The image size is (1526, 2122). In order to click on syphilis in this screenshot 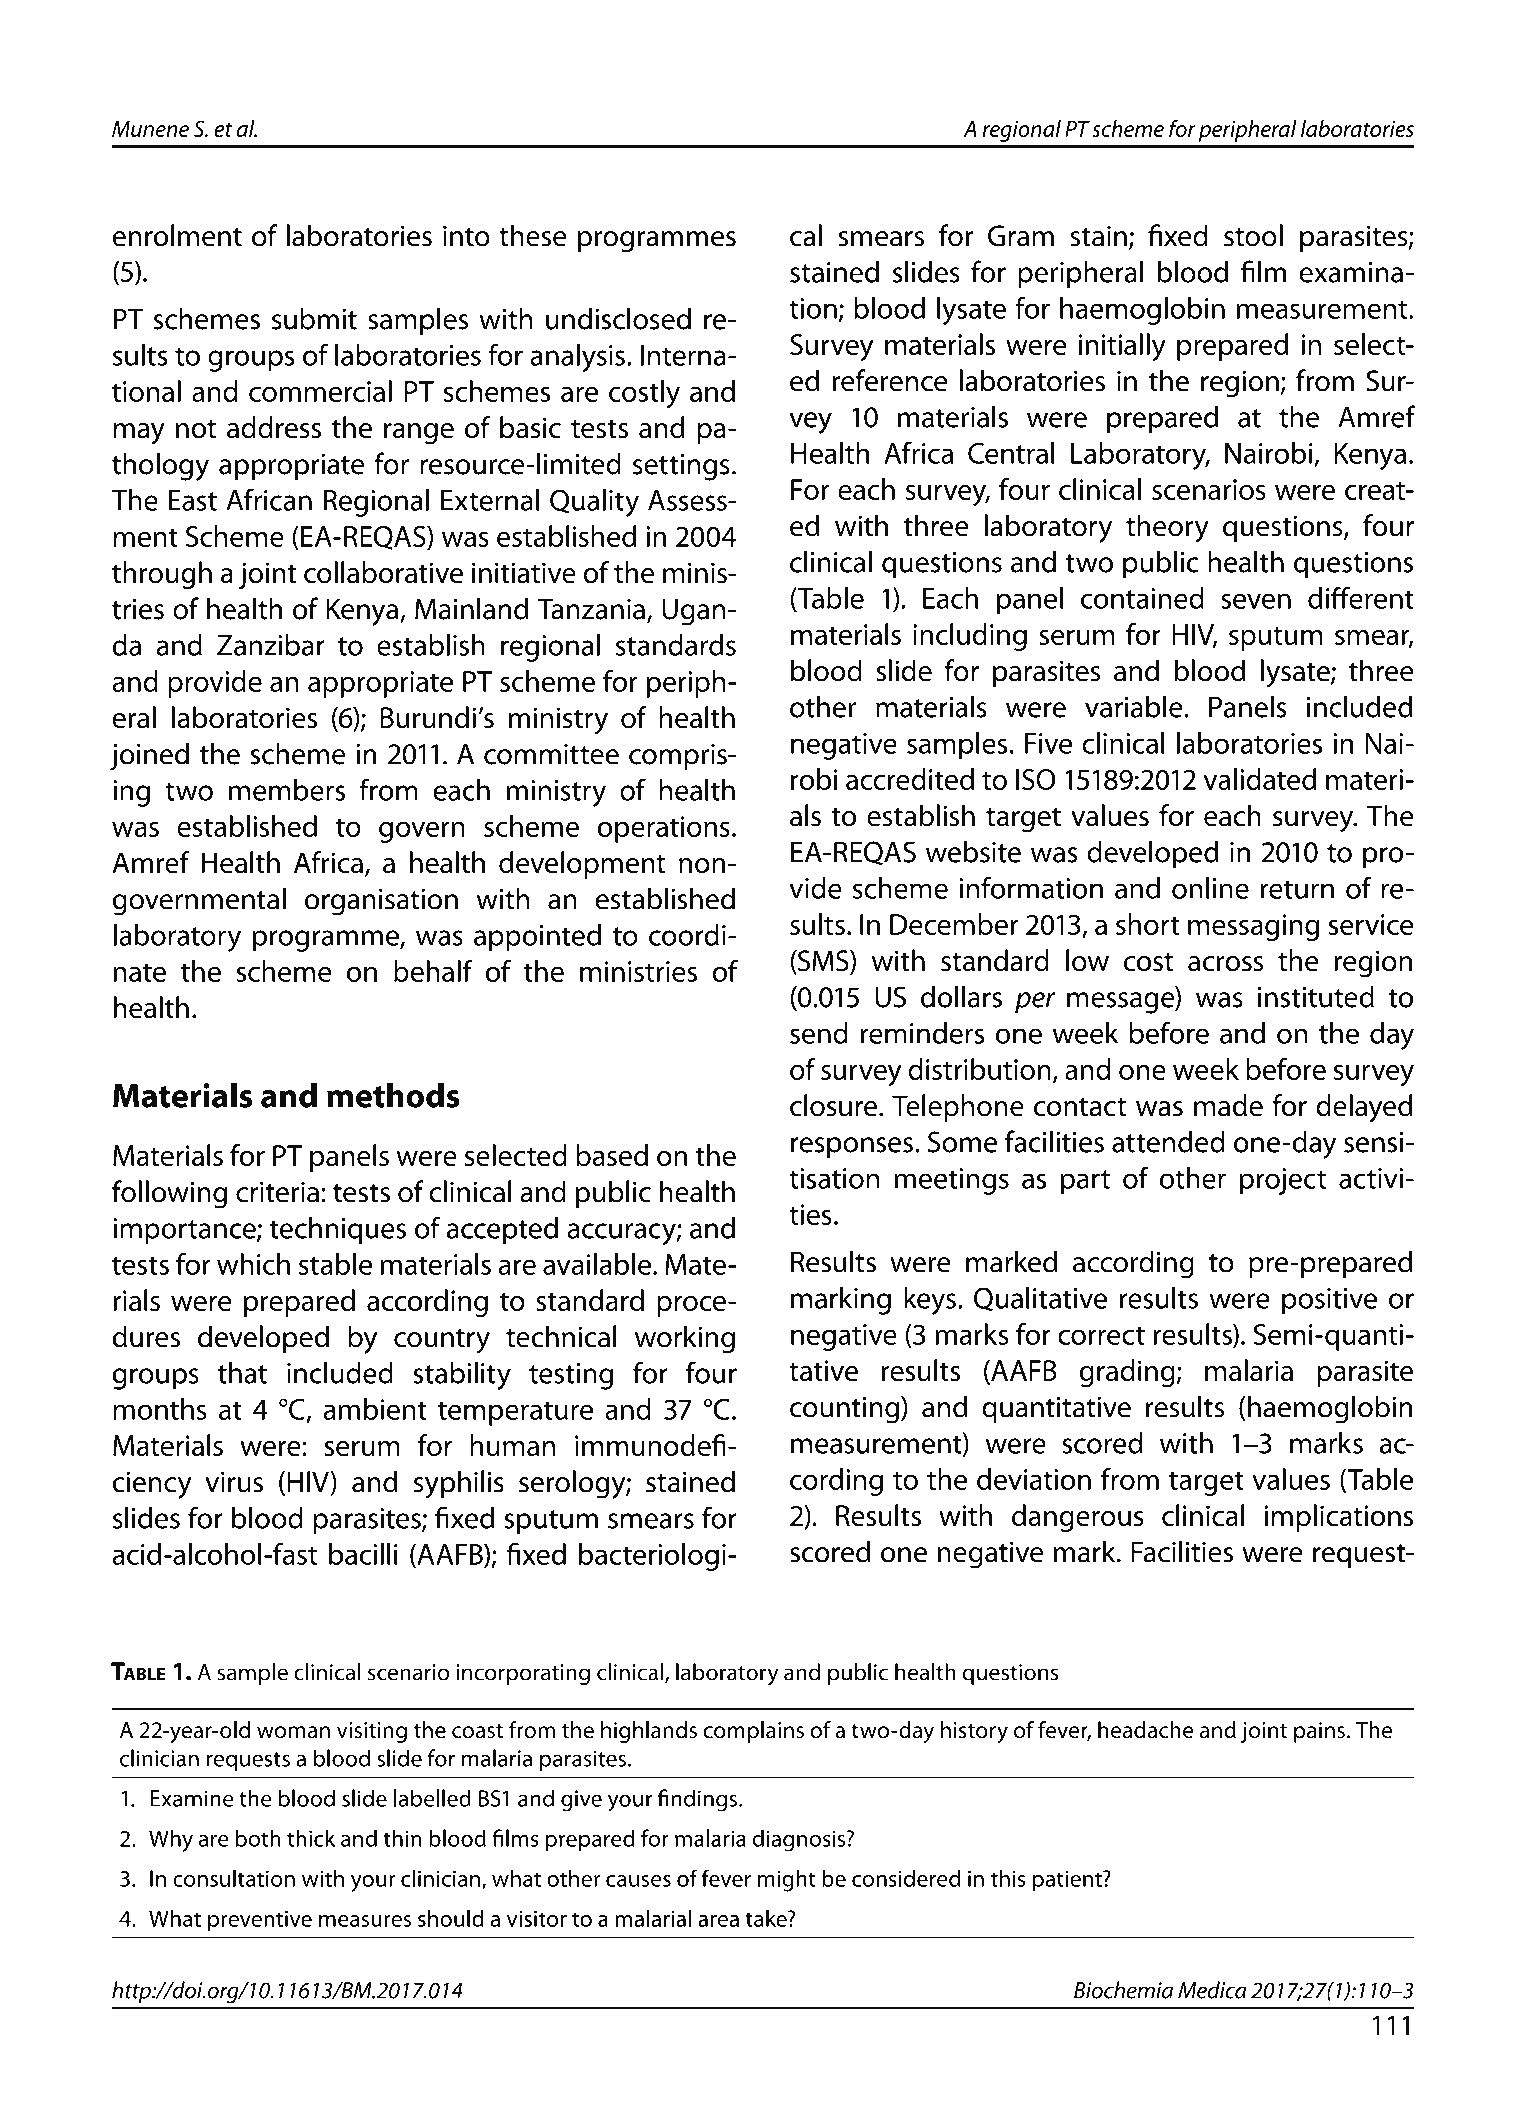, I will do `click(459, 1484)`.
